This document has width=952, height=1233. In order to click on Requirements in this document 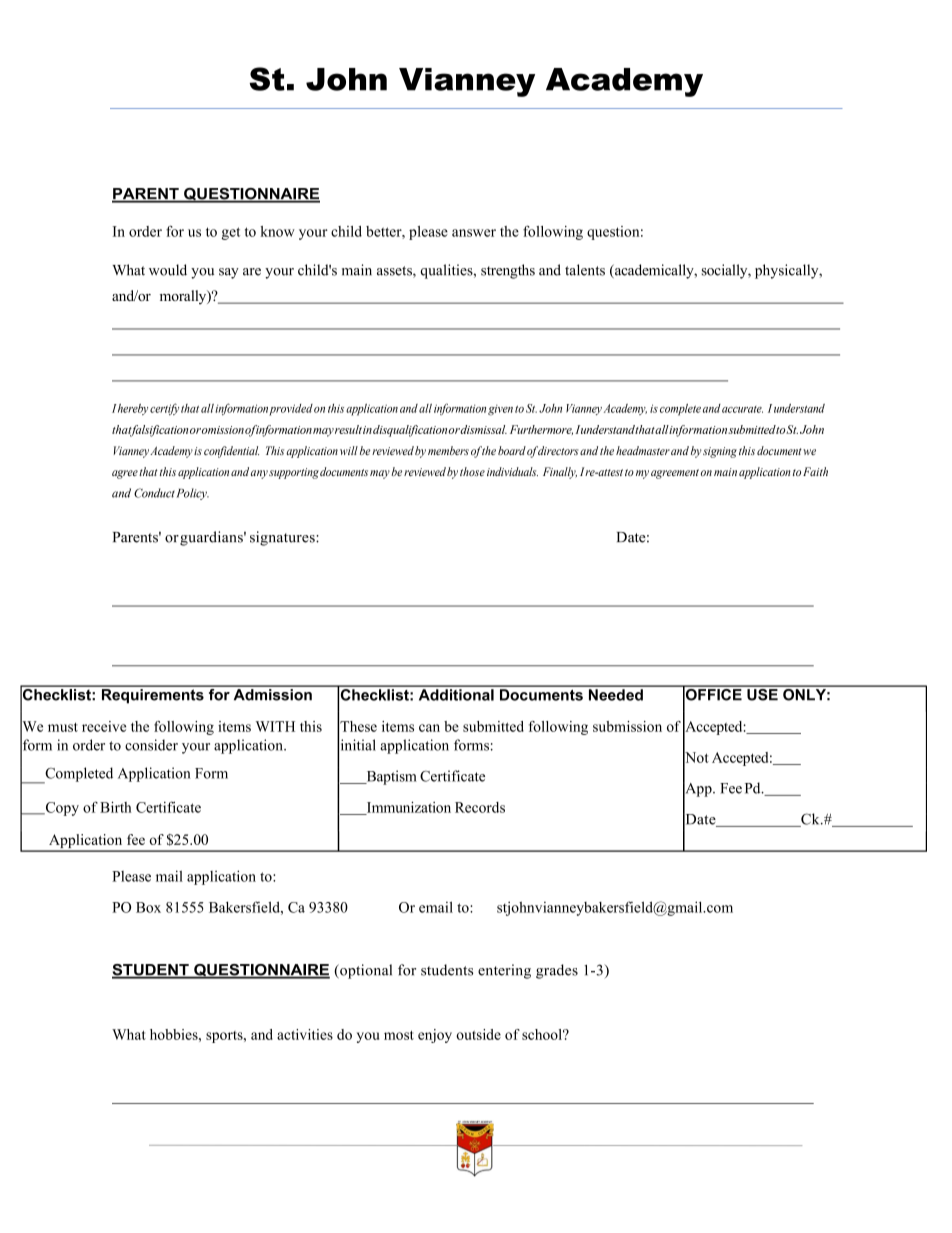, I will do `click(152, 695)`.
